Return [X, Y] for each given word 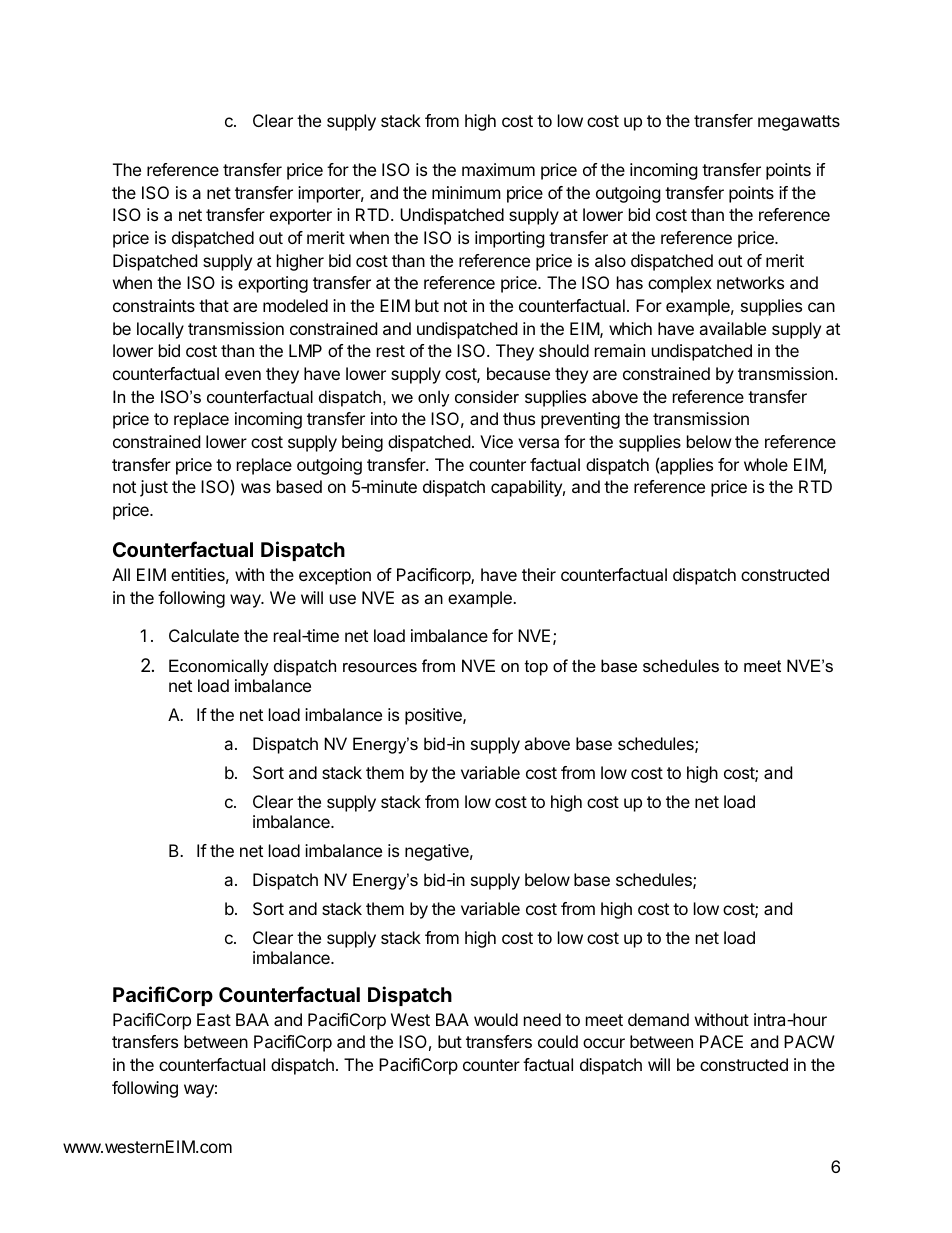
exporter [301, 217]
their [539, 574]
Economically [219, 667]
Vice [496, 441]
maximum [498, 169]
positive [434, 716]
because [518, 373]
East [214, 1019]
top [536, 668]
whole [766, 464]
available [732, 328]
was [256, 488]
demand [658, 1019]
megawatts [799, 123]
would [496, 1019]
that [214, 305]
